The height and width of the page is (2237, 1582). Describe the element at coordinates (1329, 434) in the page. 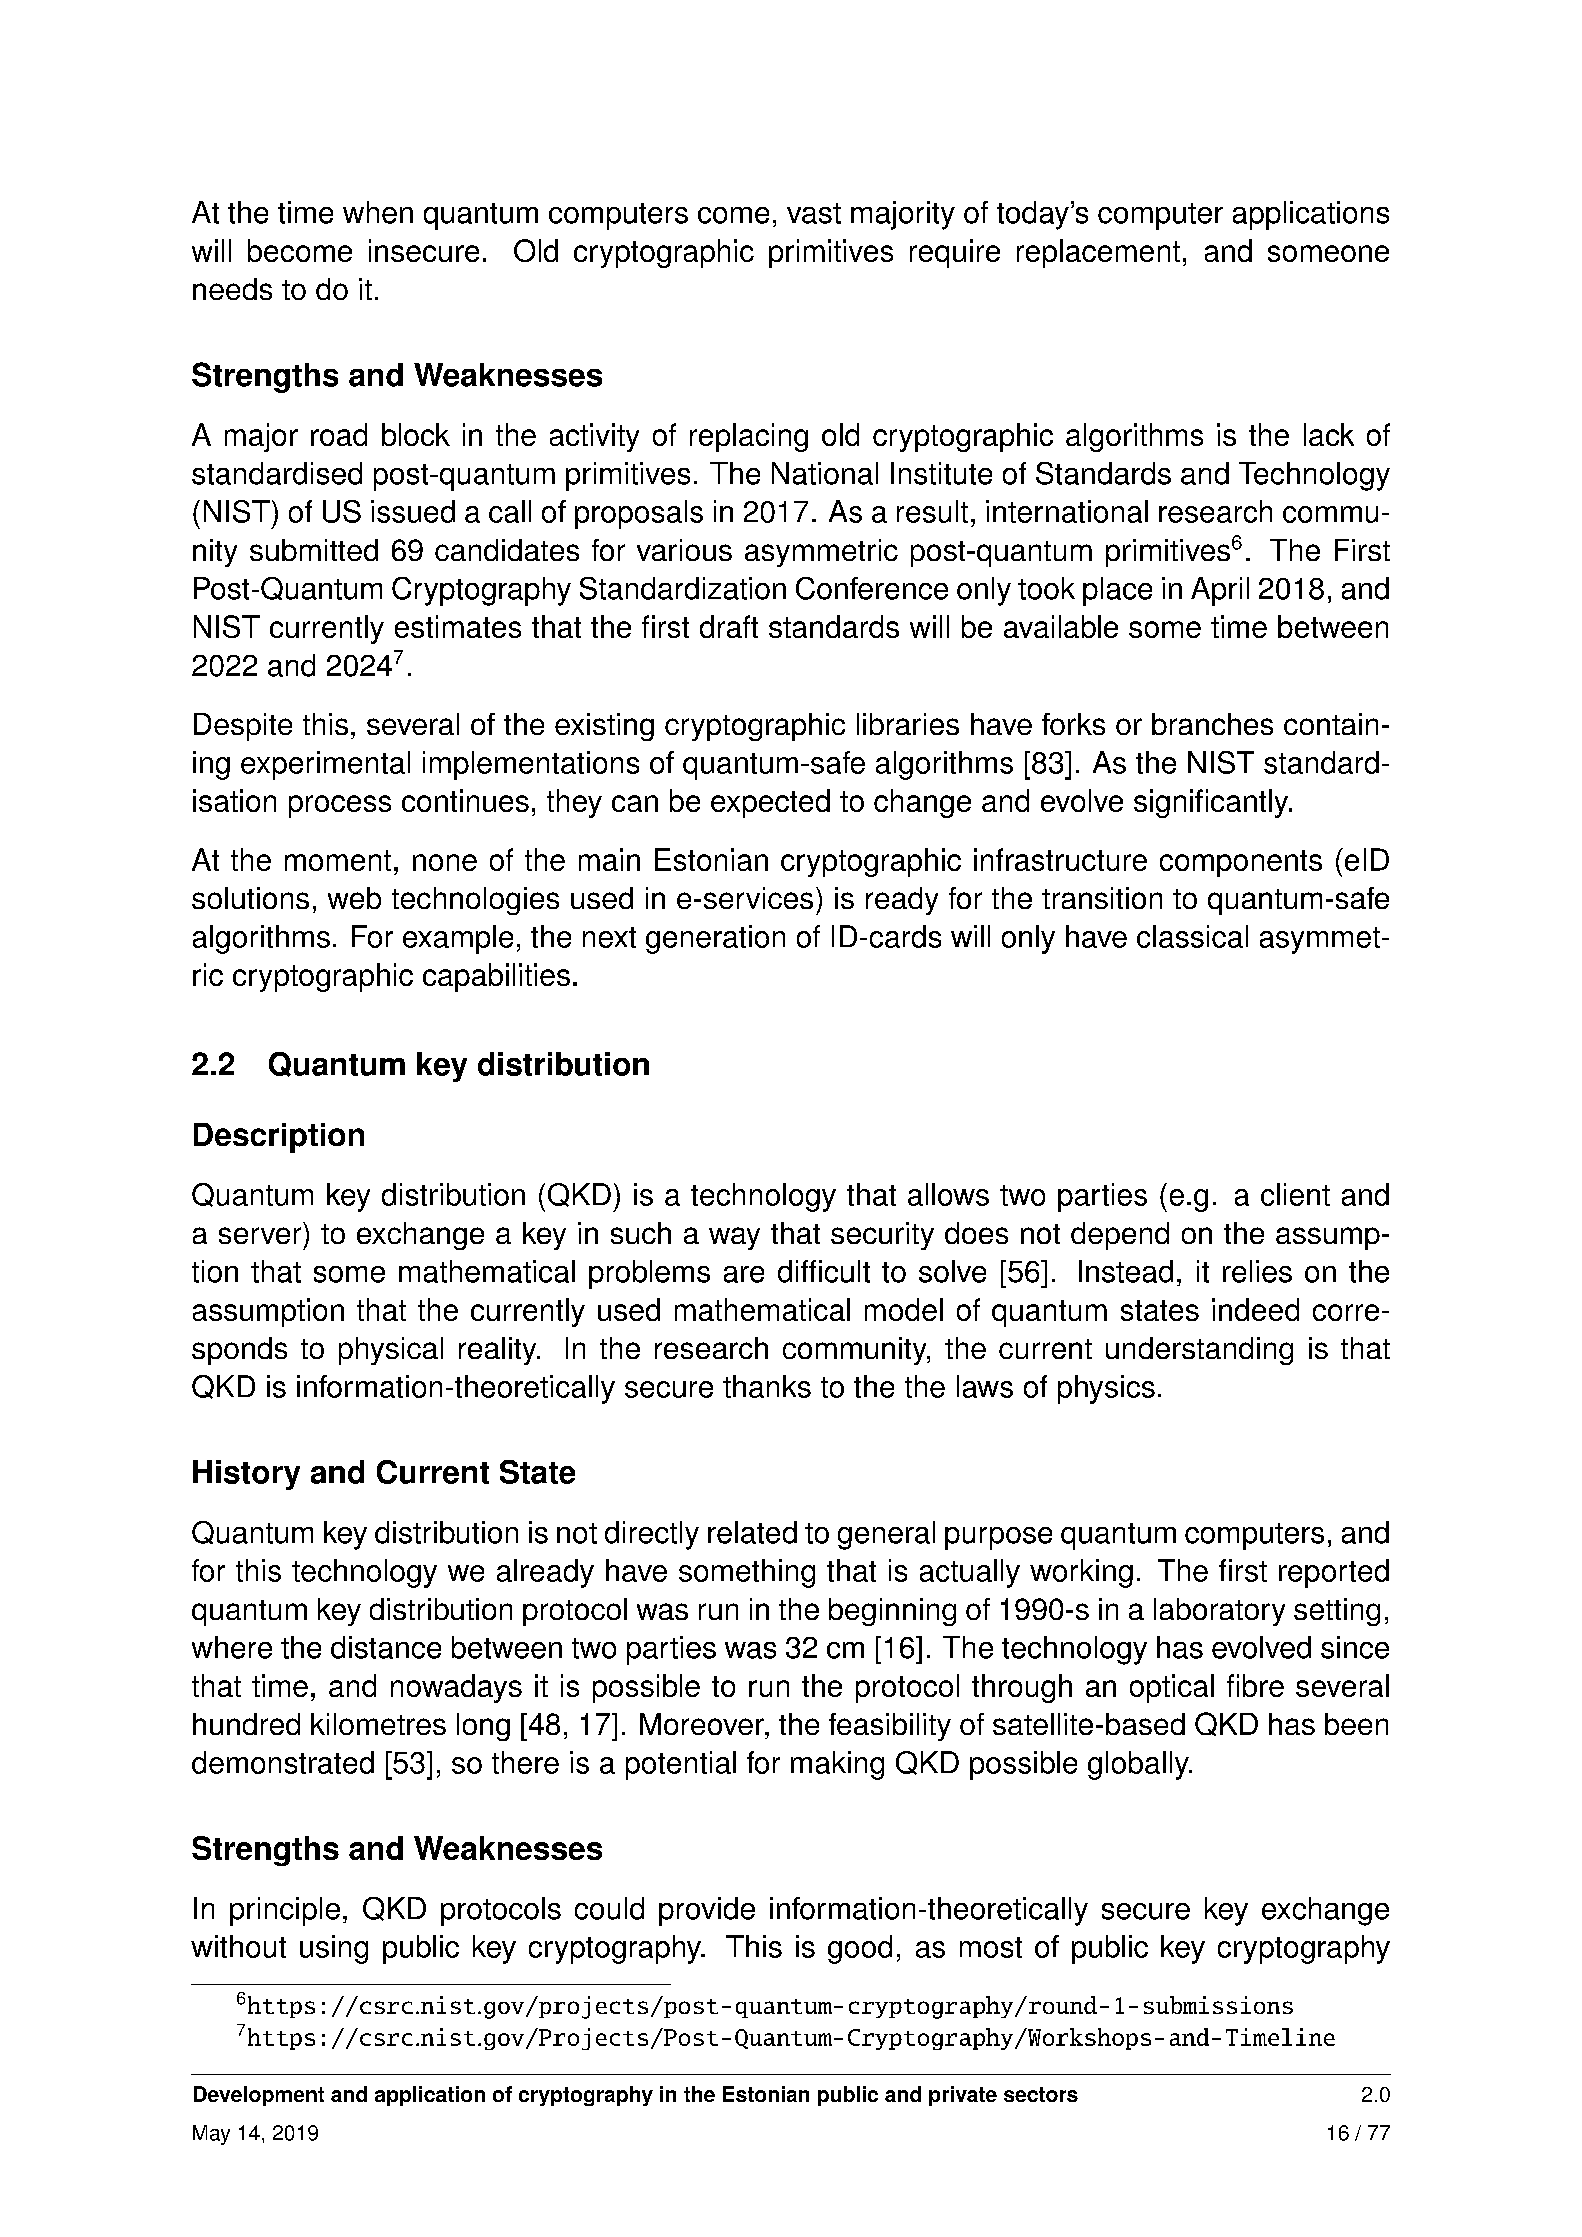

I see `lack` at that location.
